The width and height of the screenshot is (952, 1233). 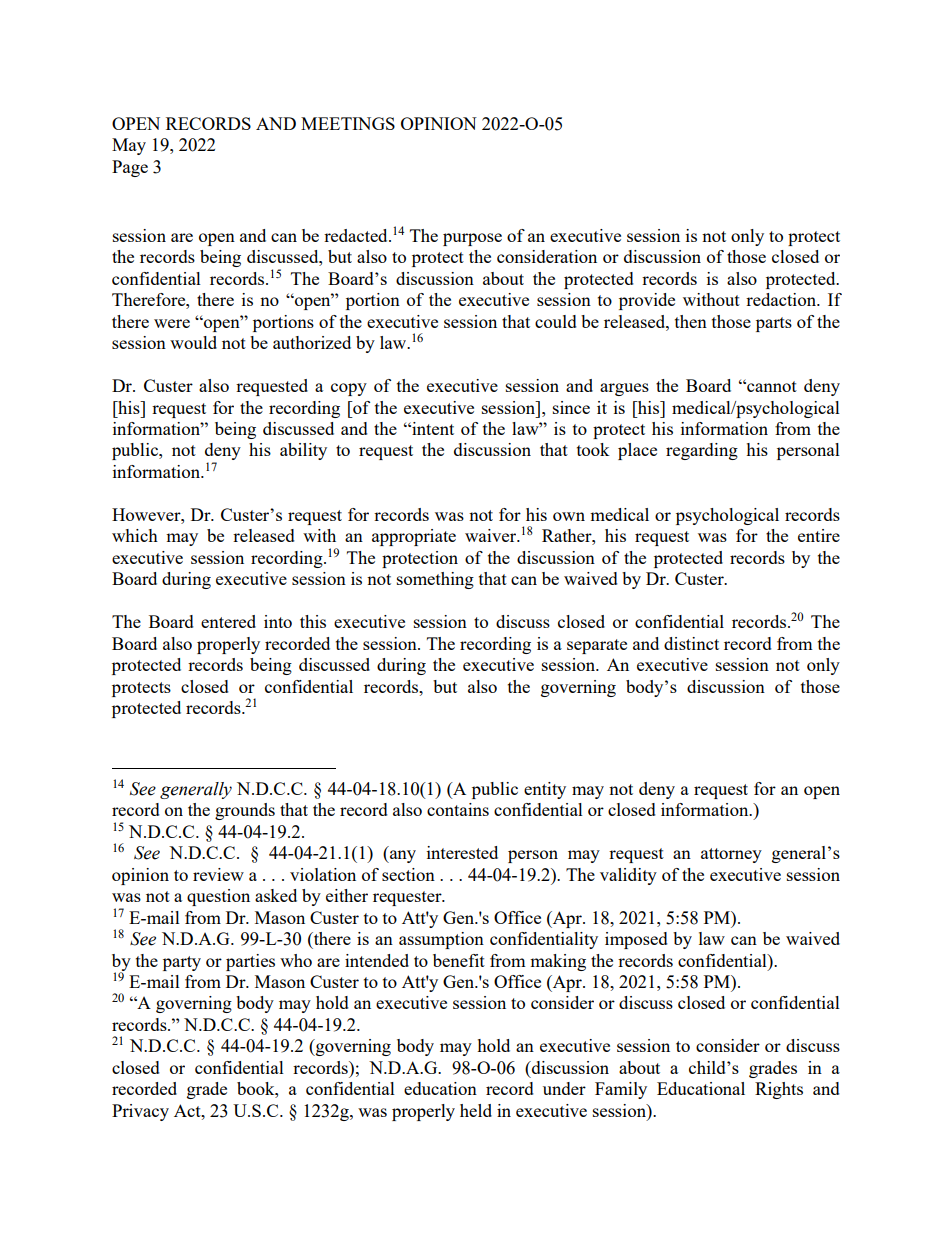 I want to click on parts, so click(x=774, y=324).
